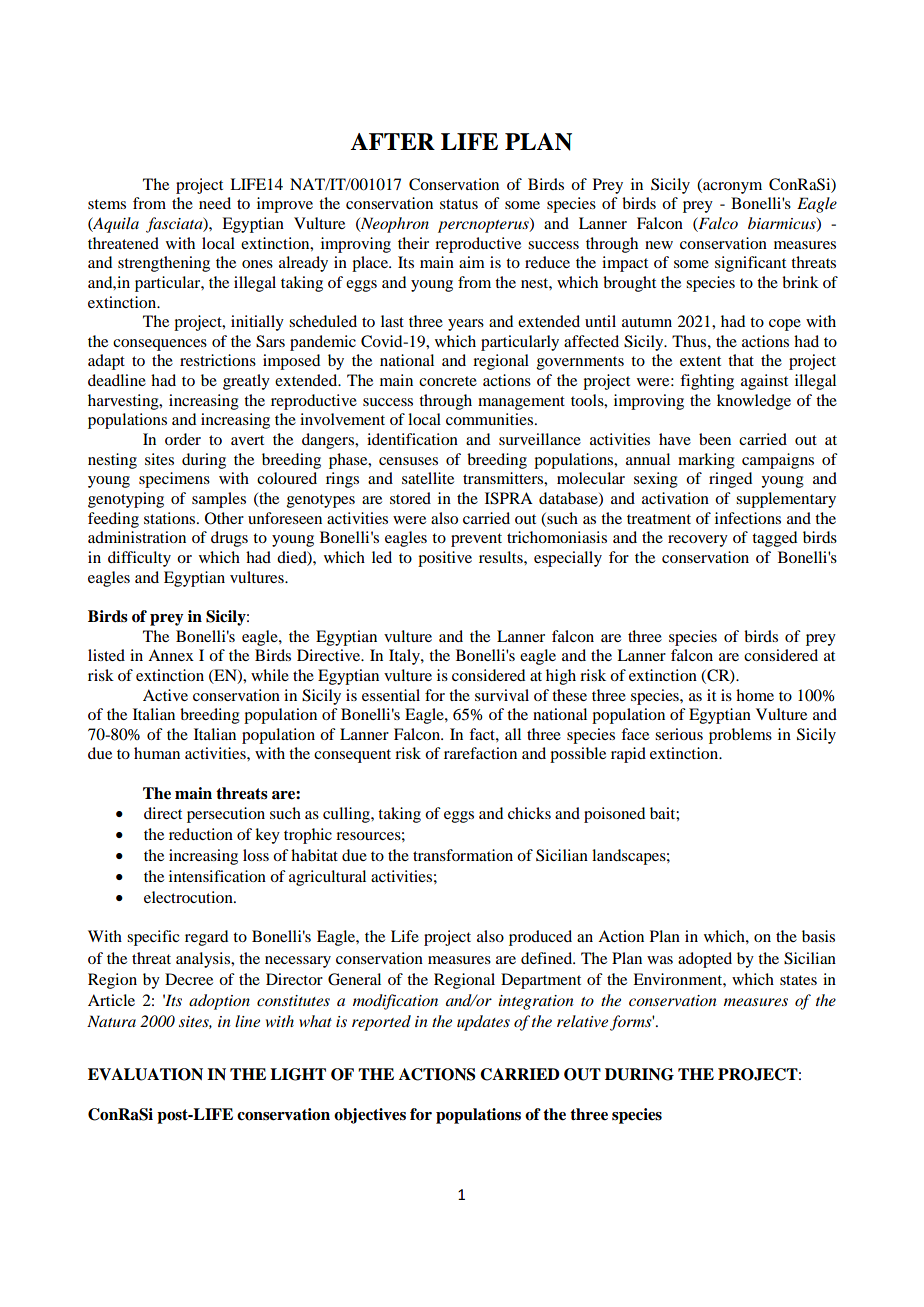 The image size is (924, 1307). What do you see at coordinates (755, 695) in the screenshot?
I see `home` at bounding box center [755, 695].
